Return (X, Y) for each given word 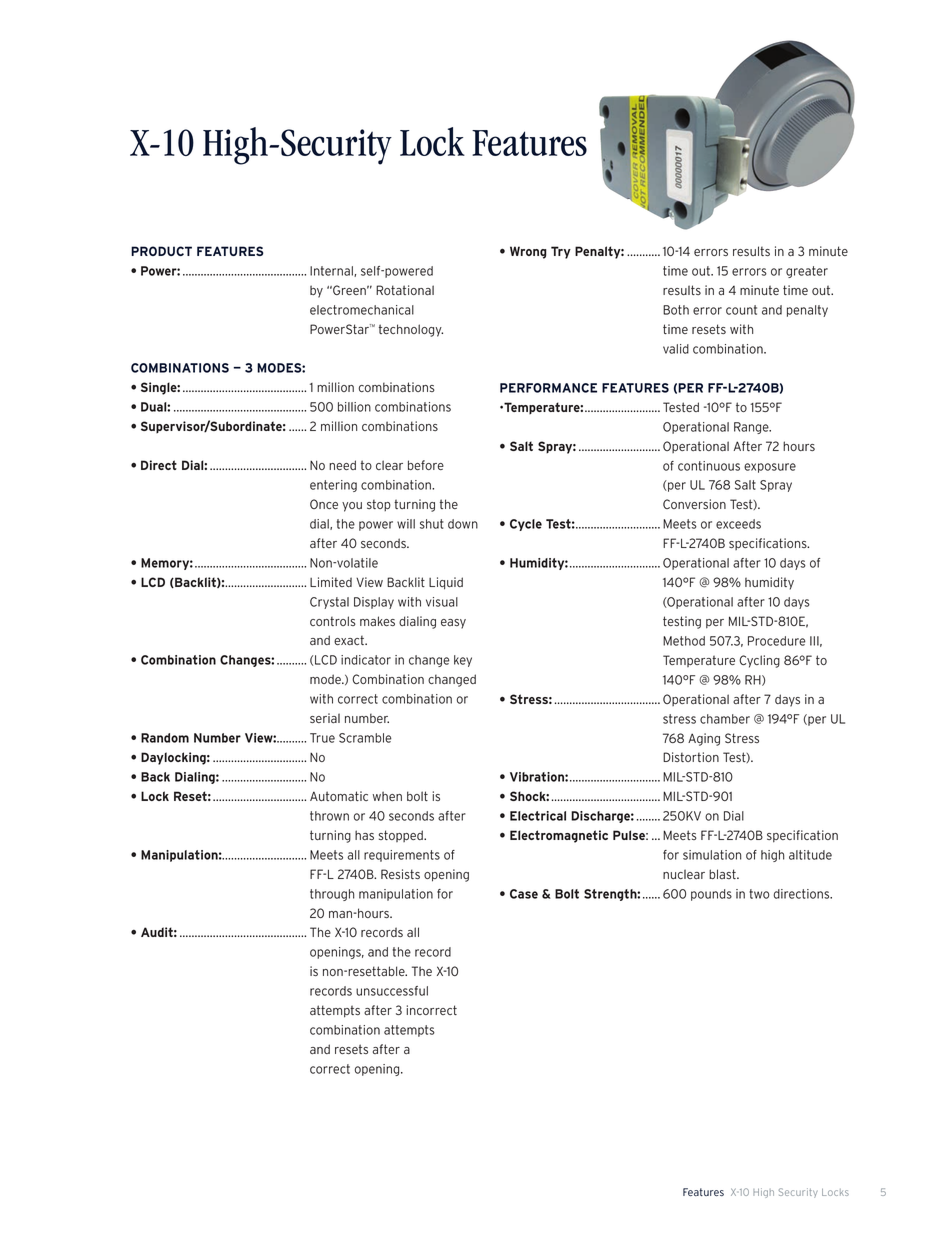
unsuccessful (392, 991)
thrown (329, 816)
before (426, 465)
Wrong (528, 252)
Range (752, 428)
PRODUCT (161, 251)
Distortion (691, 757)
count (741, 310)
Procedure (777, 641)
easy (453, 624)
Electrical (538, 816)
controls (333, 621)
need (342, 465)
